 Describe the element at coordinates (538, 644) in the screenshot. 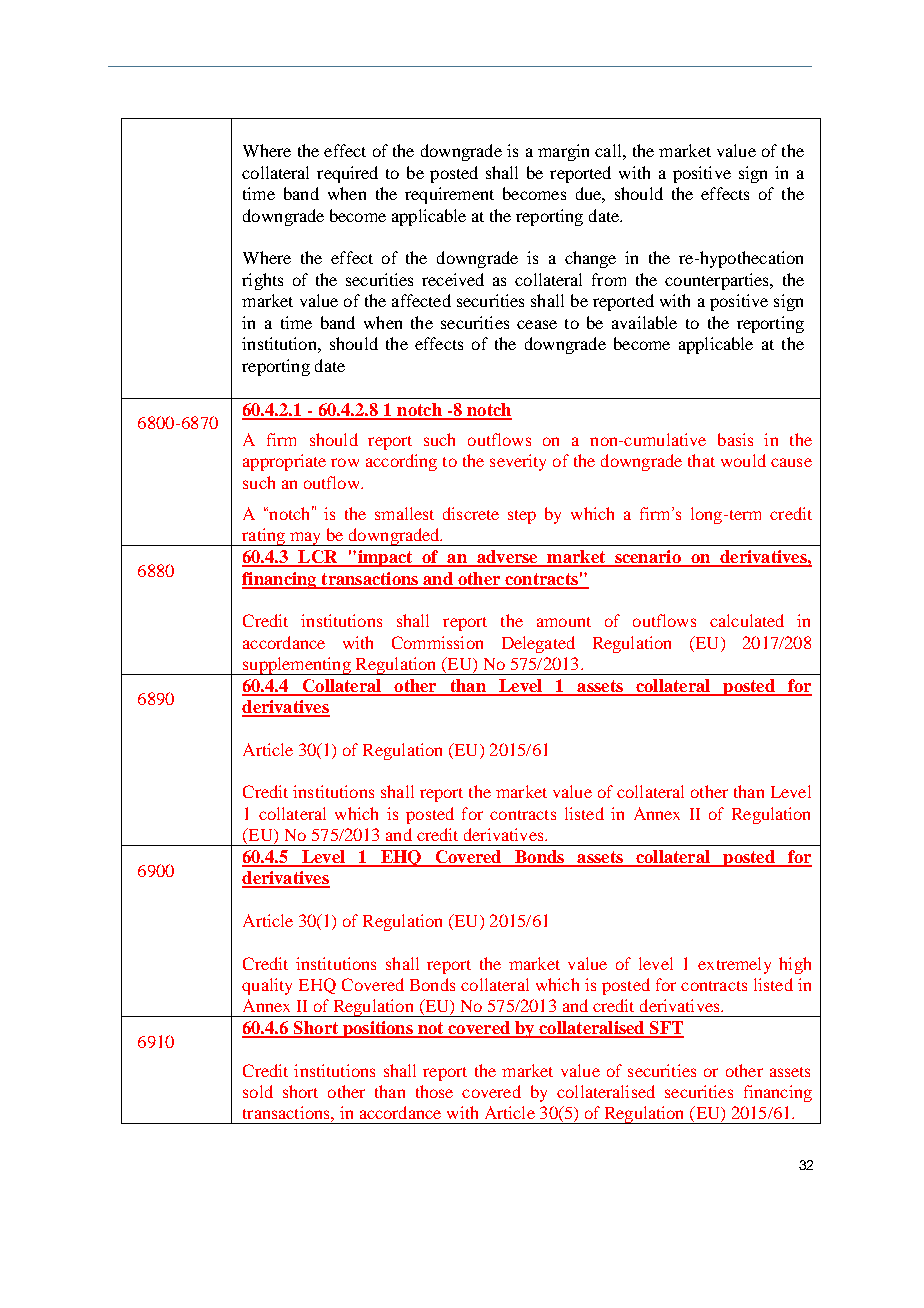

I see `Delegated` at that location.
